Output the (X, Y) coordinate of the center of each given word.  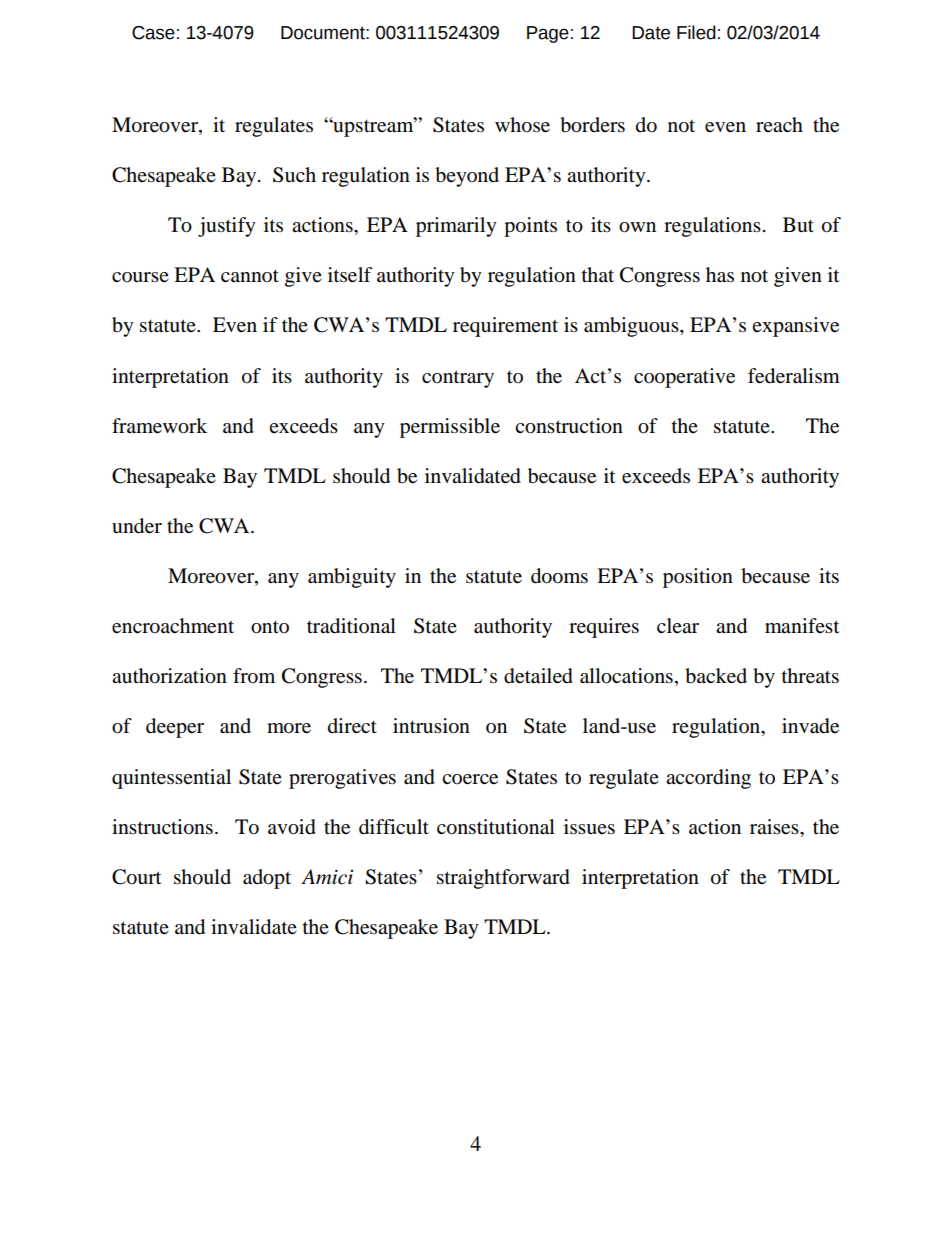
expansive (795, 327)
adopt (267, 879)
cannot (250, 276)
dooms (559, 576)
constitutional (496, 827)
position (698, 578)
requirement (505, 327)
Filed (696, 32)
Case (153, 33)
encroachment (173, 626)
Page (548, 34)
